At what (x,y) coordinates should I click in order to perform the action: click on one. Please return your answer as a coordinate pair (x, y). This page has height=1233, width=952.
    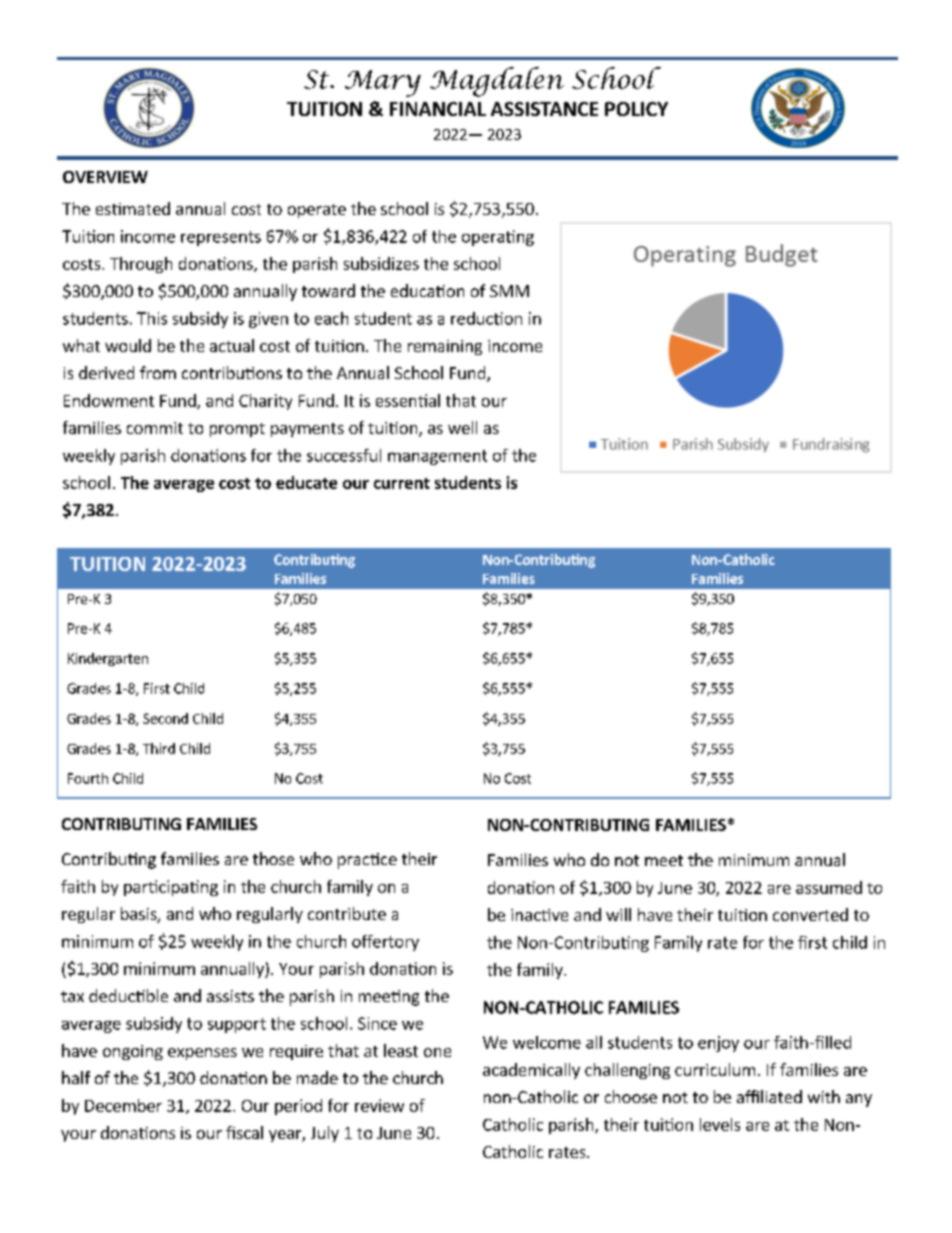
    Looking at the image, I should click on (437, 1052).
